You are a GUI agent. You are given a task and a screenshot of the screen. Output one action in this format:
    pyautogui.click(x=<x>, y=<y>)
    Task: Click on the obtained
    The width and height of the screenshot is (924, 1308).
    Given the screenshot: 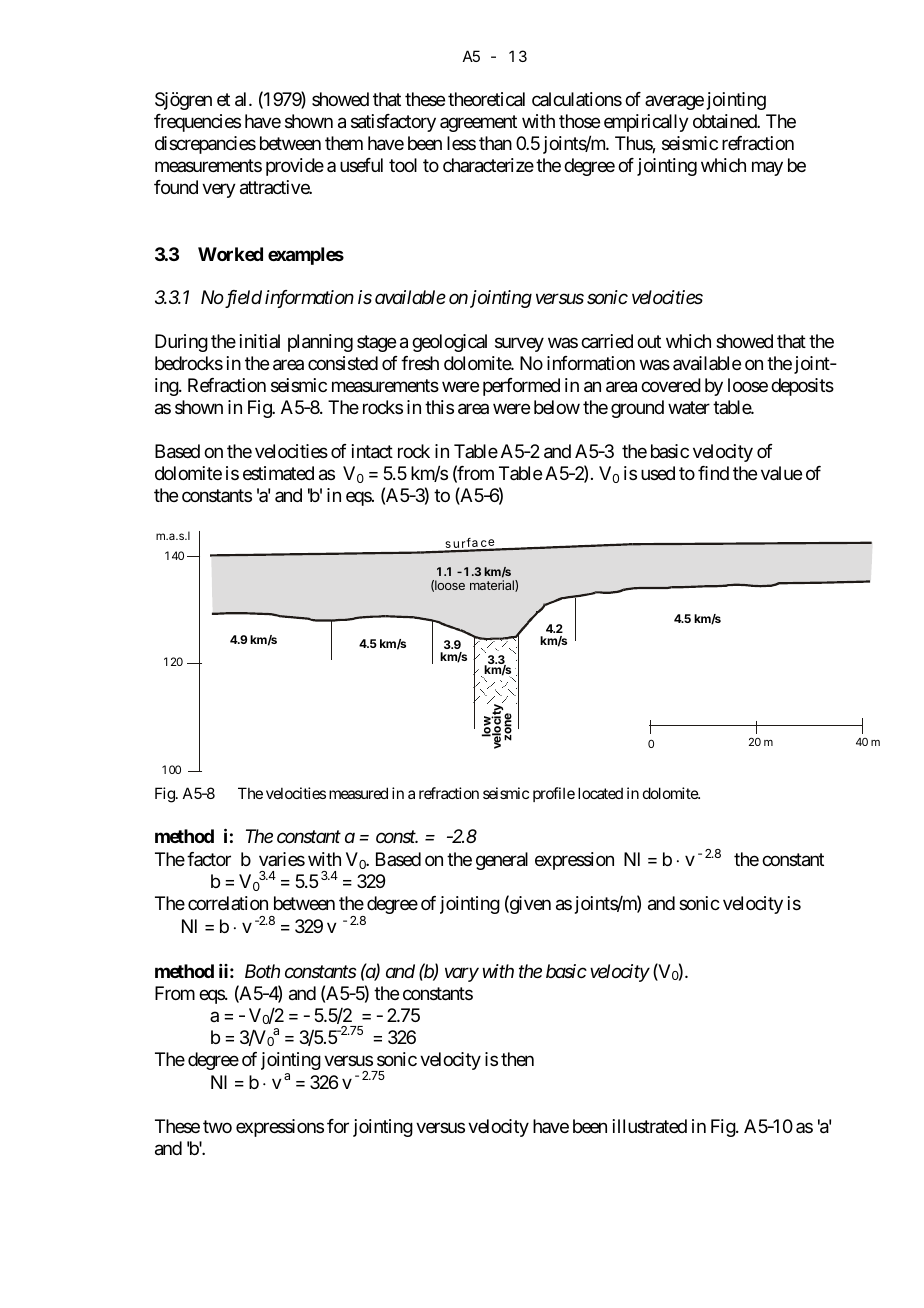 What is the action you would take?
    pyautogui.click(x=725, y=121)
